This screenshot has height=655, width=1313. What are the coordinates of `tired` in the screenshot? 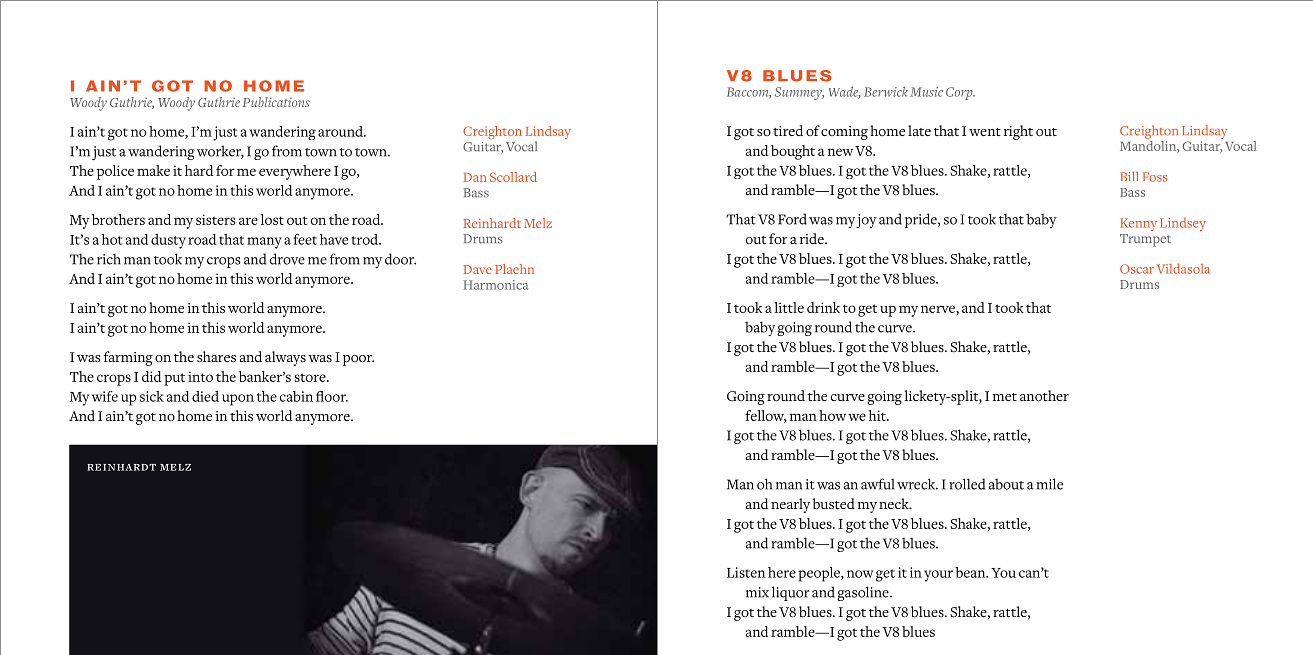 It's located at (788, 130).
